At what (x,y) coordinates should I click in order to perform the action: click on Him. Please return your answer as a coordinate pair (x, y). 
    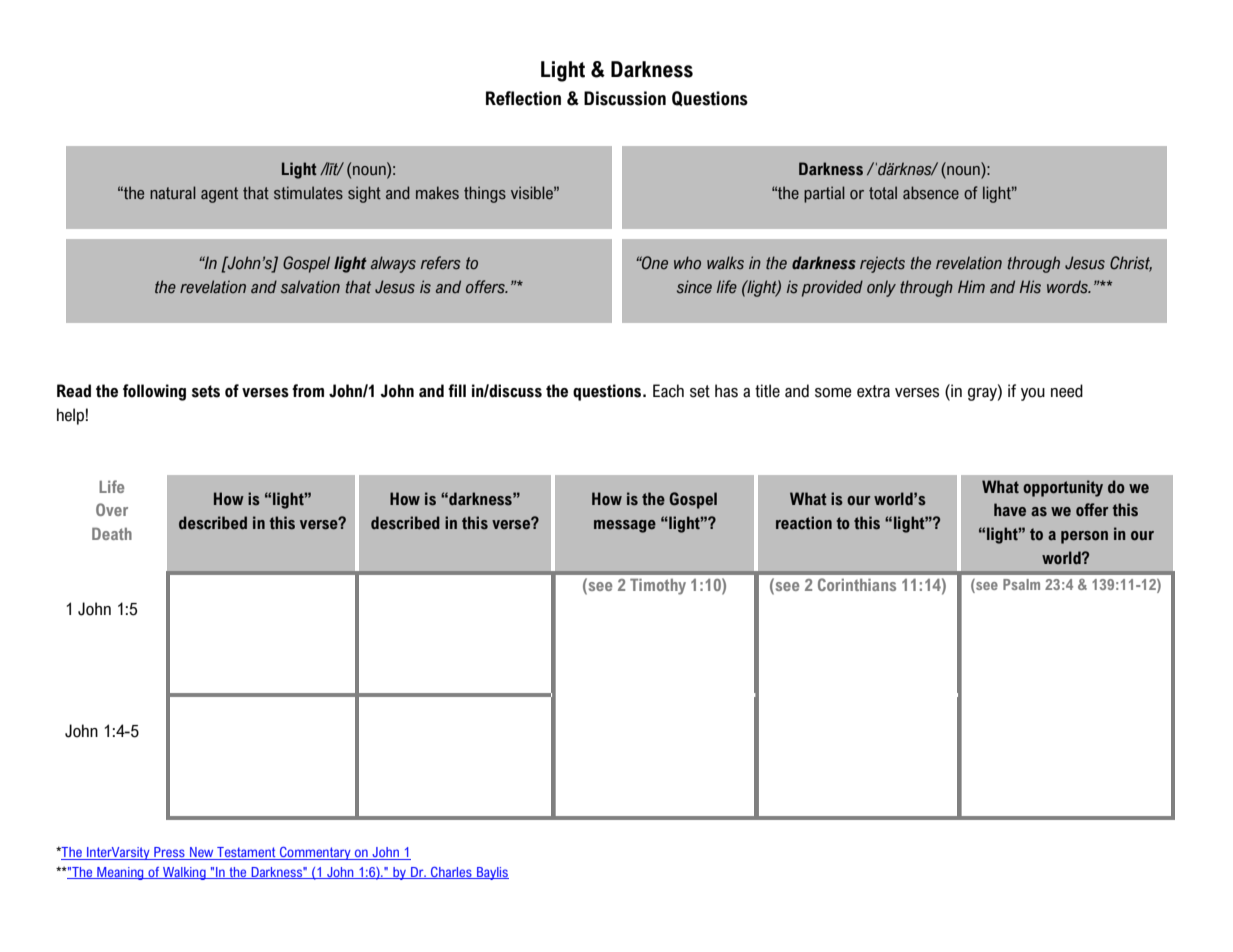
    Looking at the image, I should click on (971, 286).
